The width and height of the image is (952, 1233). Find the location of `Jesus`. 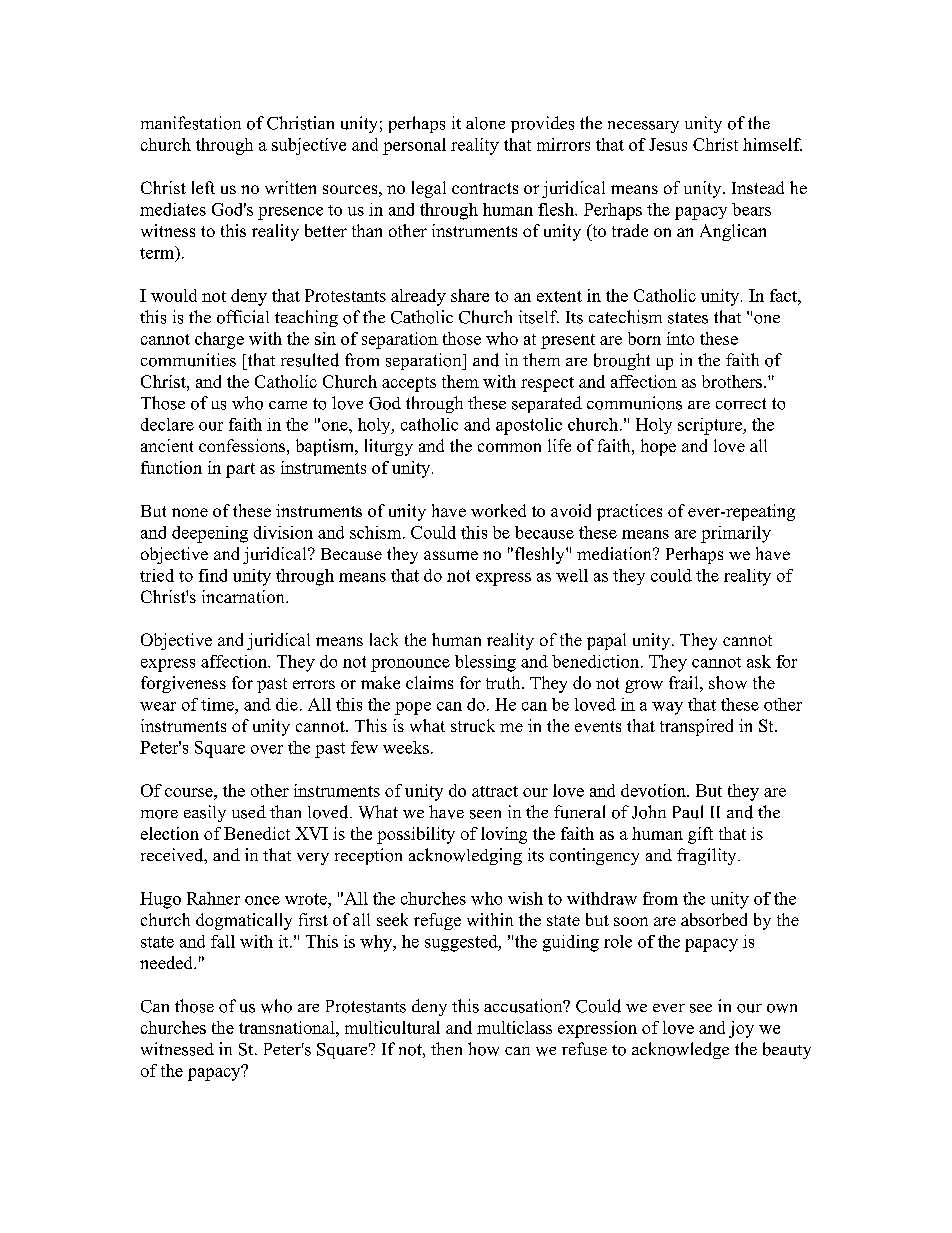

Jesus is located at coordinates (668, 144).
